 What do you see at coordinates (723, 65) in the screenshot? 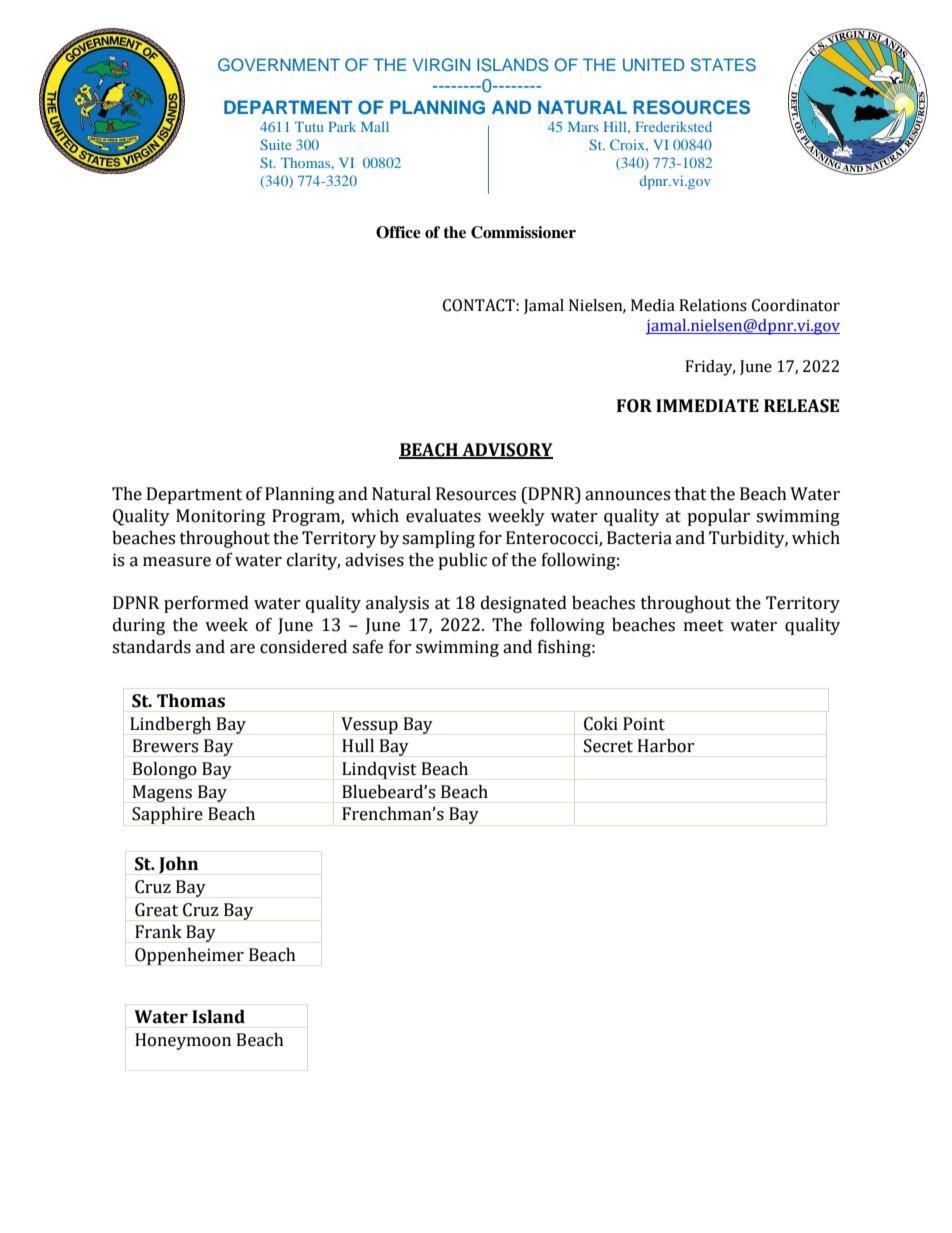
I see `STATES` at bounding box center [723, 65].
